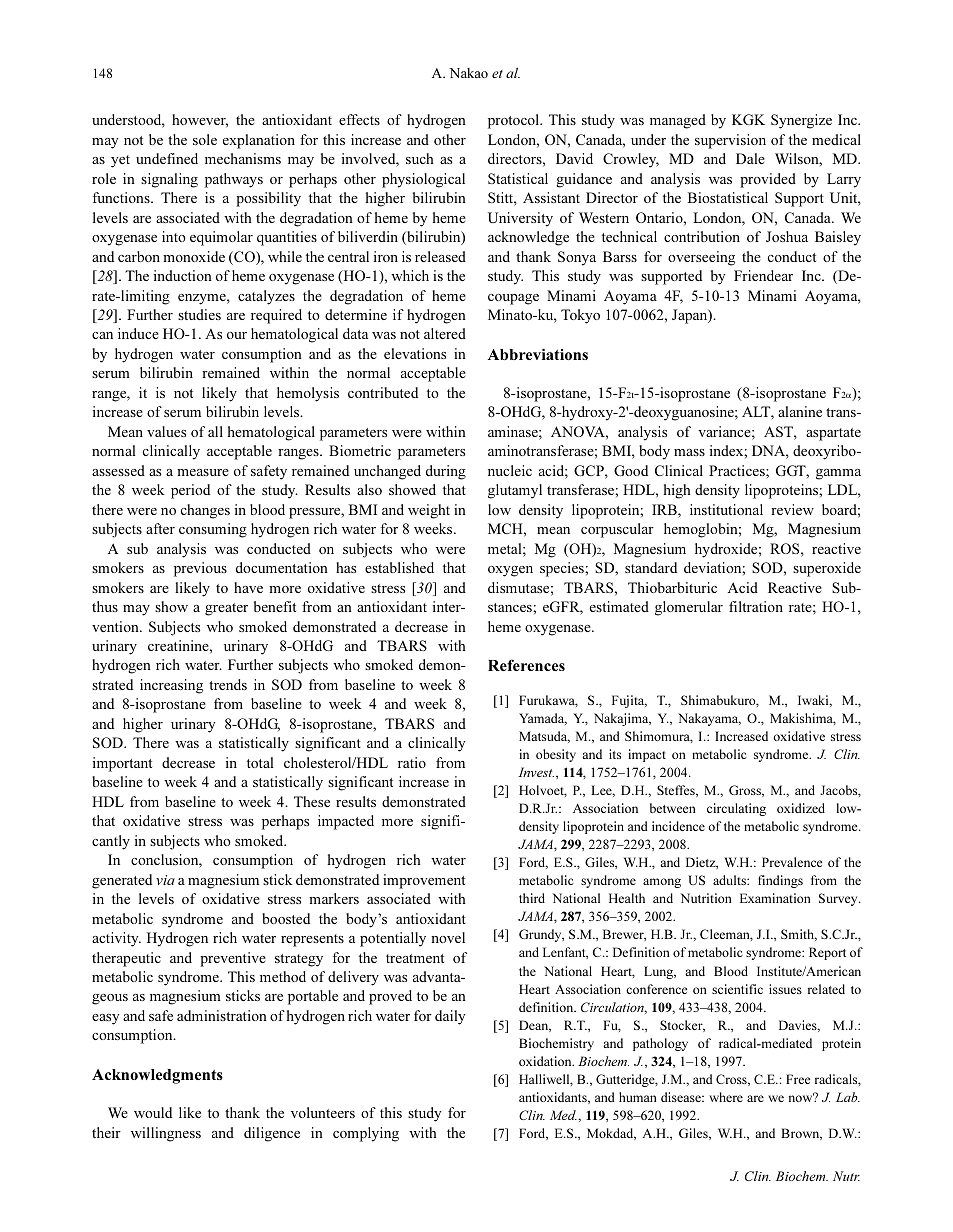 The height and width of the screenshot is (1232, 953). I want to click on alanine, so click(800, 411).
